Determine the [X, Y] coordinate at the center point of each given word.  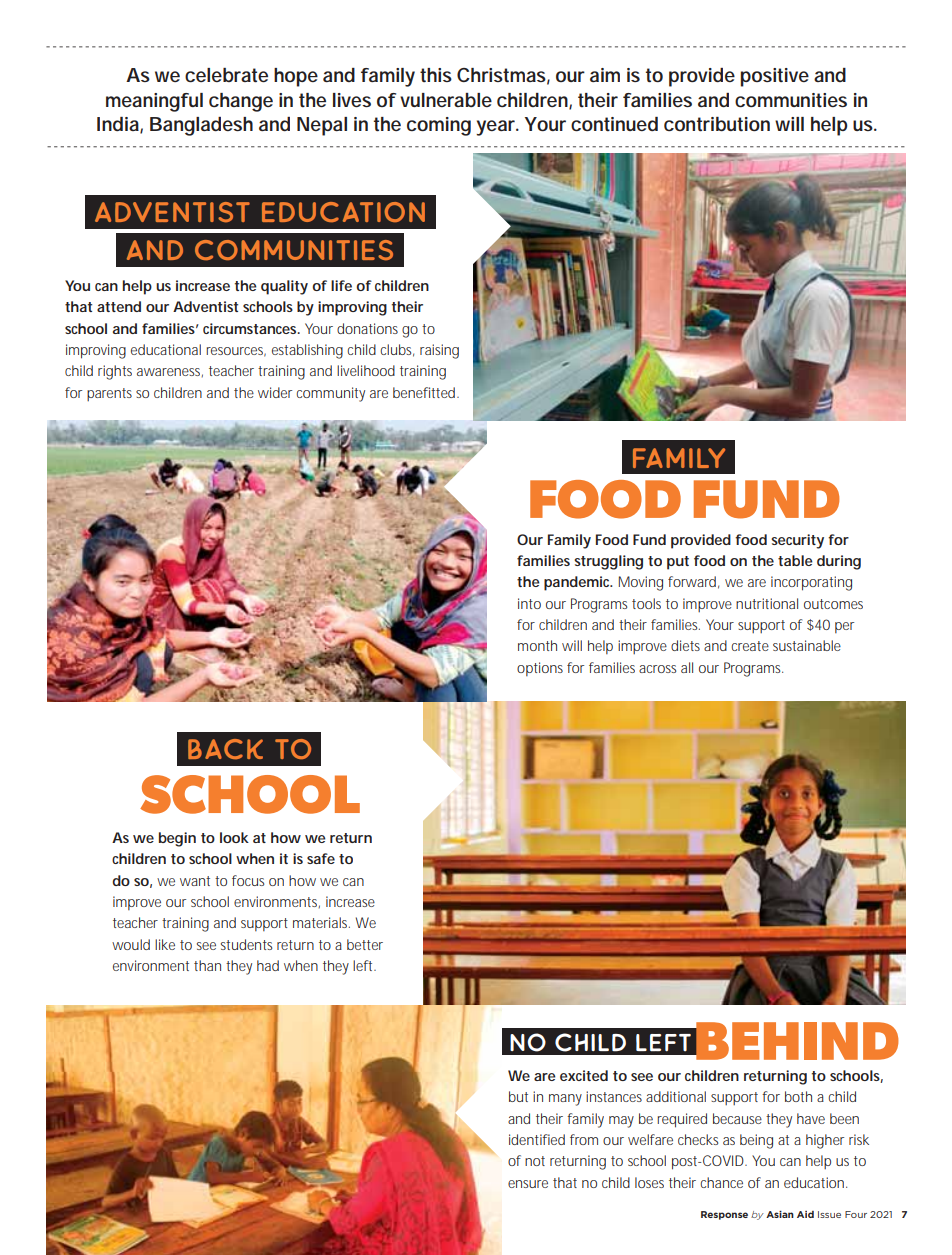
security [797, 541]
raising [439, 351]
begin [177, 839]
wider [275, 392]
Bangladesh [201, 126]
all [687, 667]
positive [774, 77]
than [207, 965]
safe [321, 858]
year [497, 128]
